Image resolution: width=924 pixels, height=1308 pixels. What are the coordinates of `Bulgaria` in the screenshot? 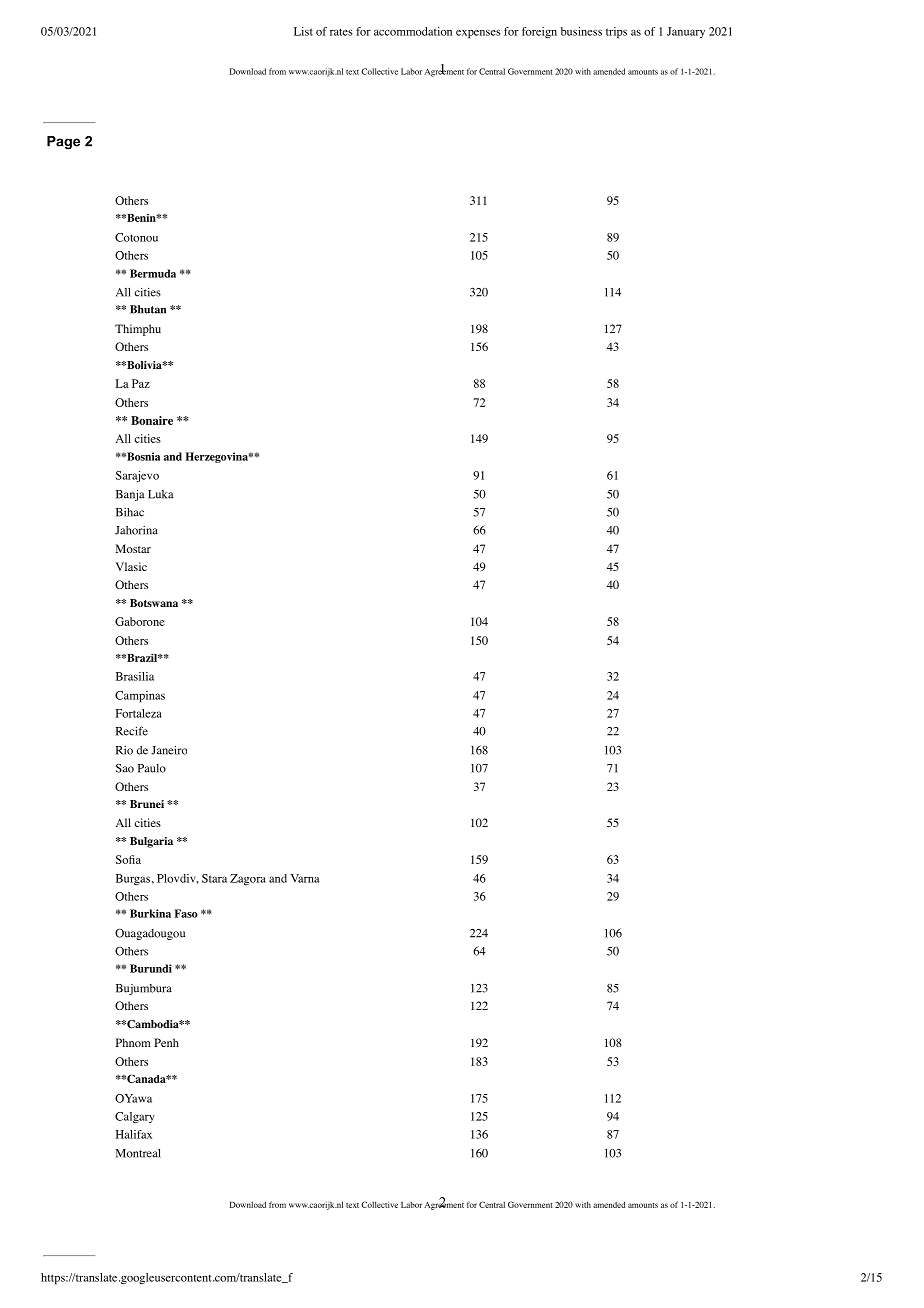 It's located at (151, 842).
